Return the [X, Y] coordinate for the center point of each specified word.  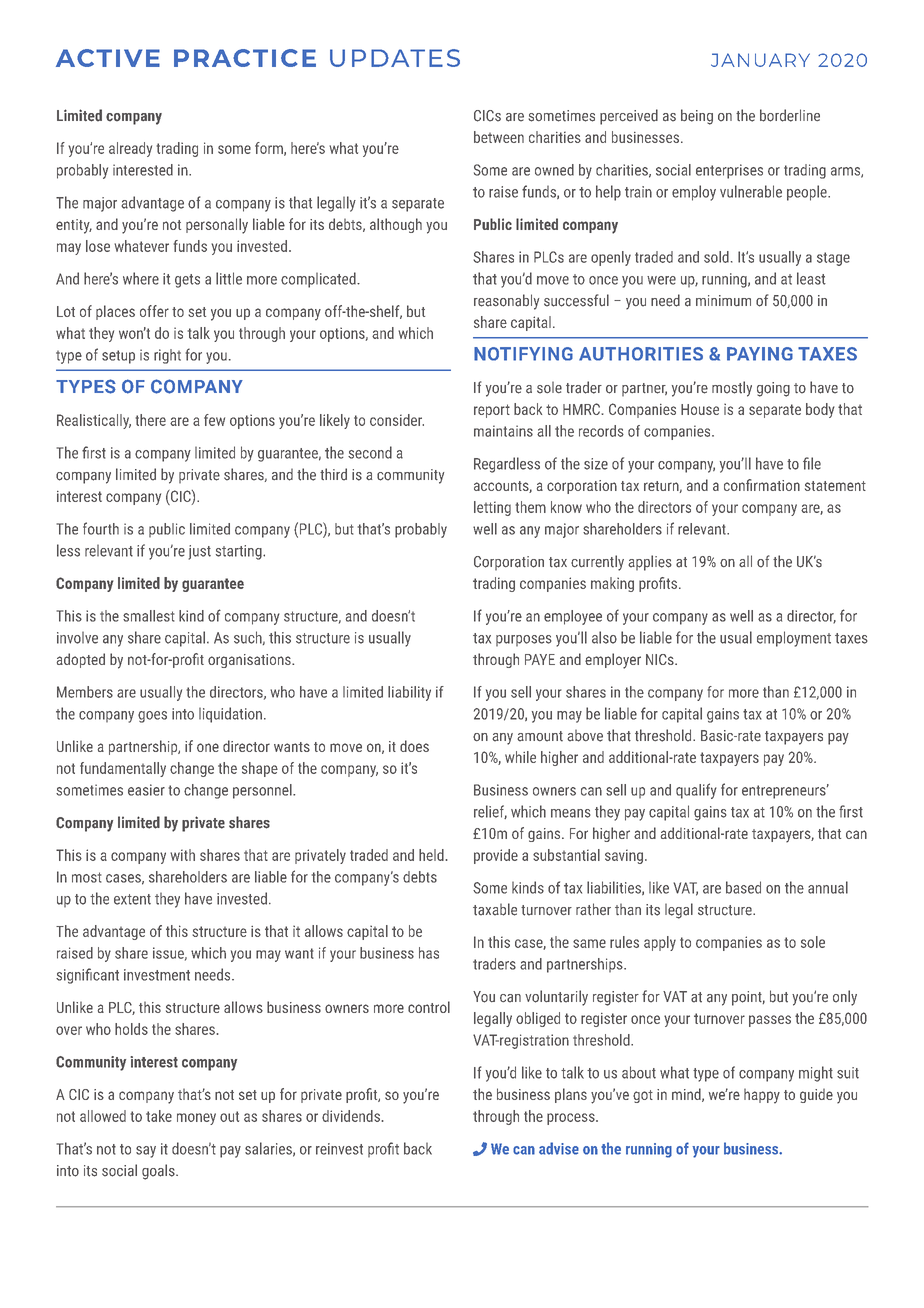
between [499, 137]
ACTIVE [108, 58]
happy [762, 1096]
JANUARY [760, 60]
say [146, 1152]
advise [559, 1148]
